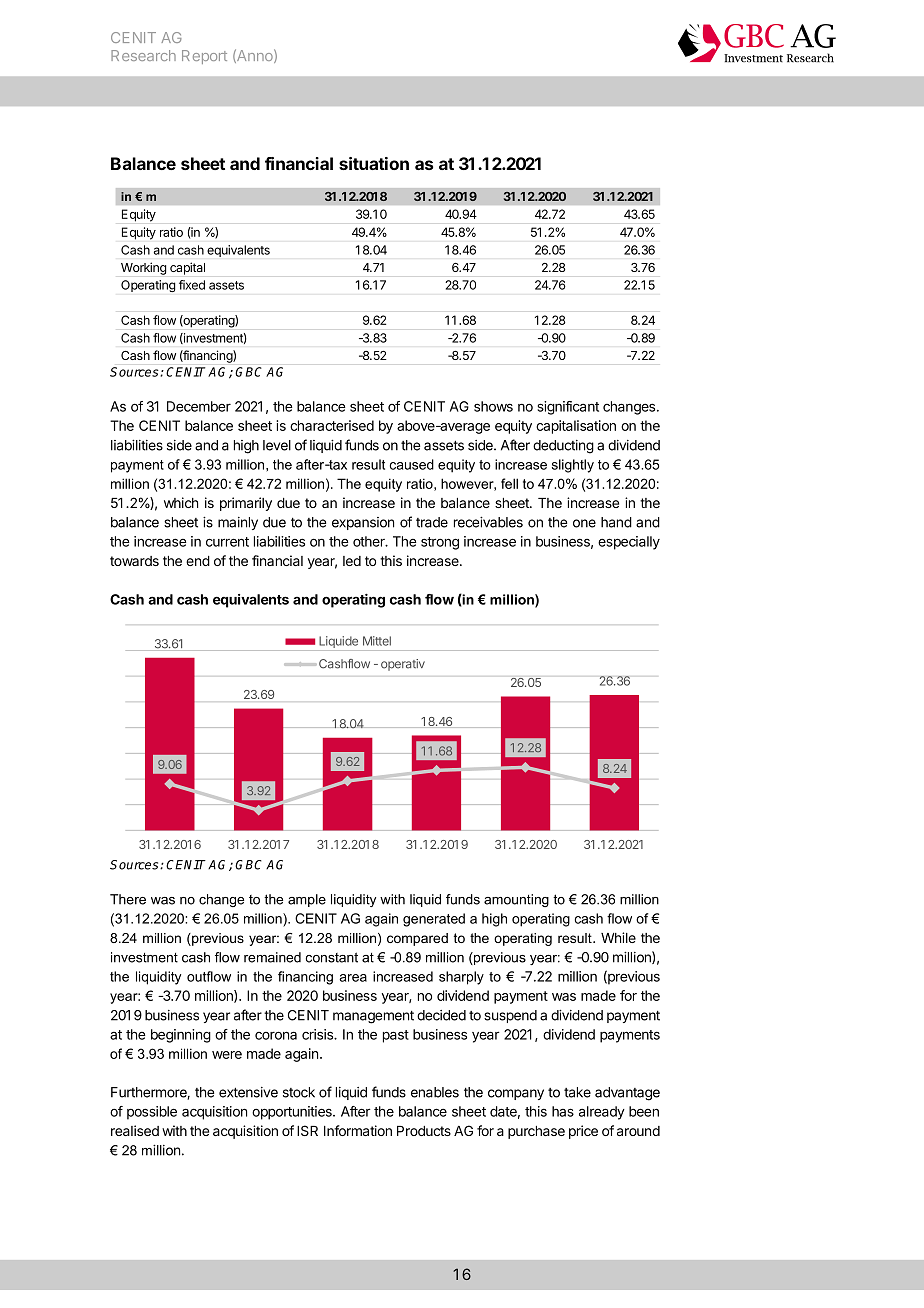 This image has height=1308, width=924. What do you see at coordinates (128, 899) in the image?
I see `There` at bounding box center [128, 899].
